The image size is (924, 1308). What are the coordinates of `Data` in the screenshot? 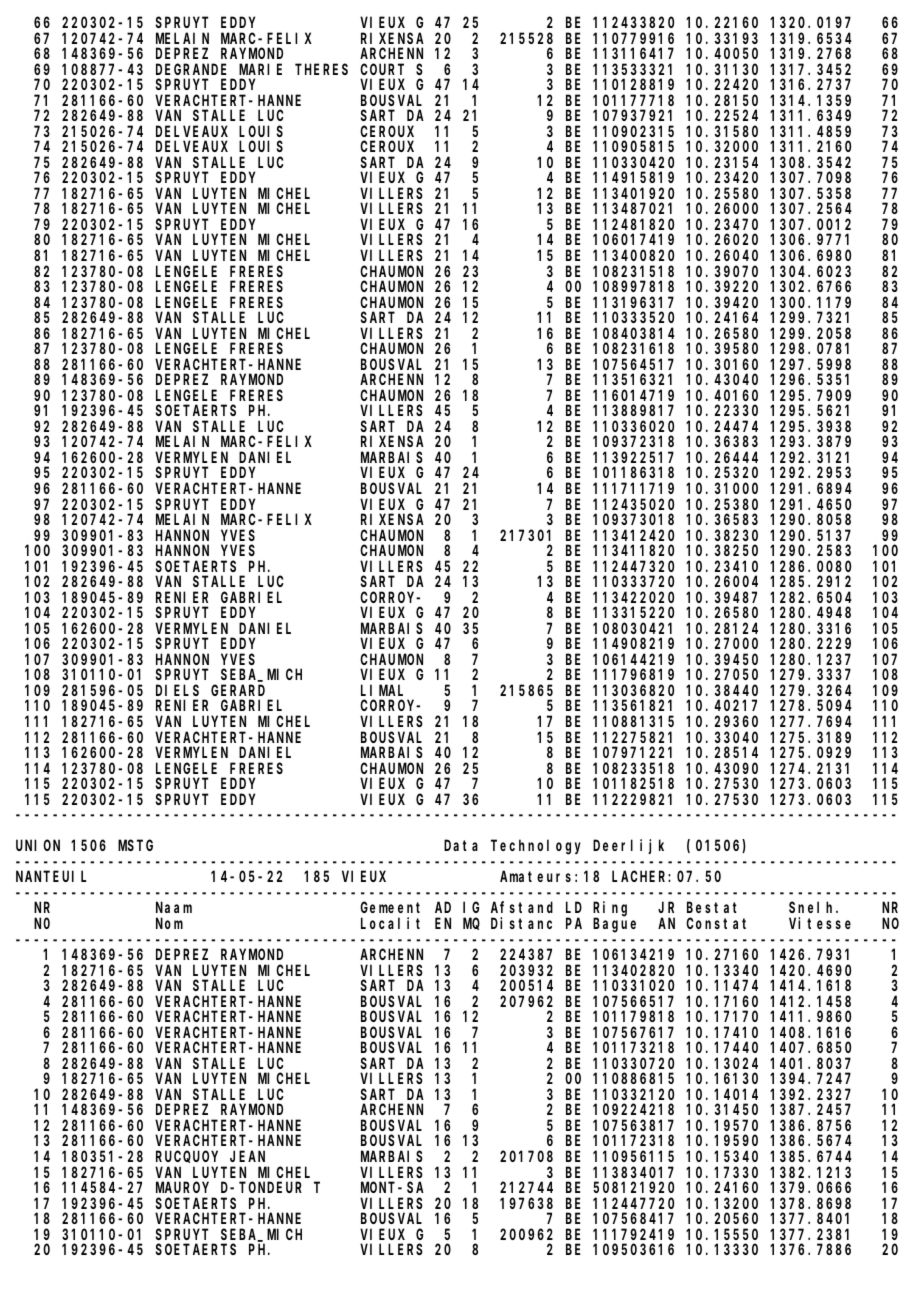 It's located at (461, 846).
